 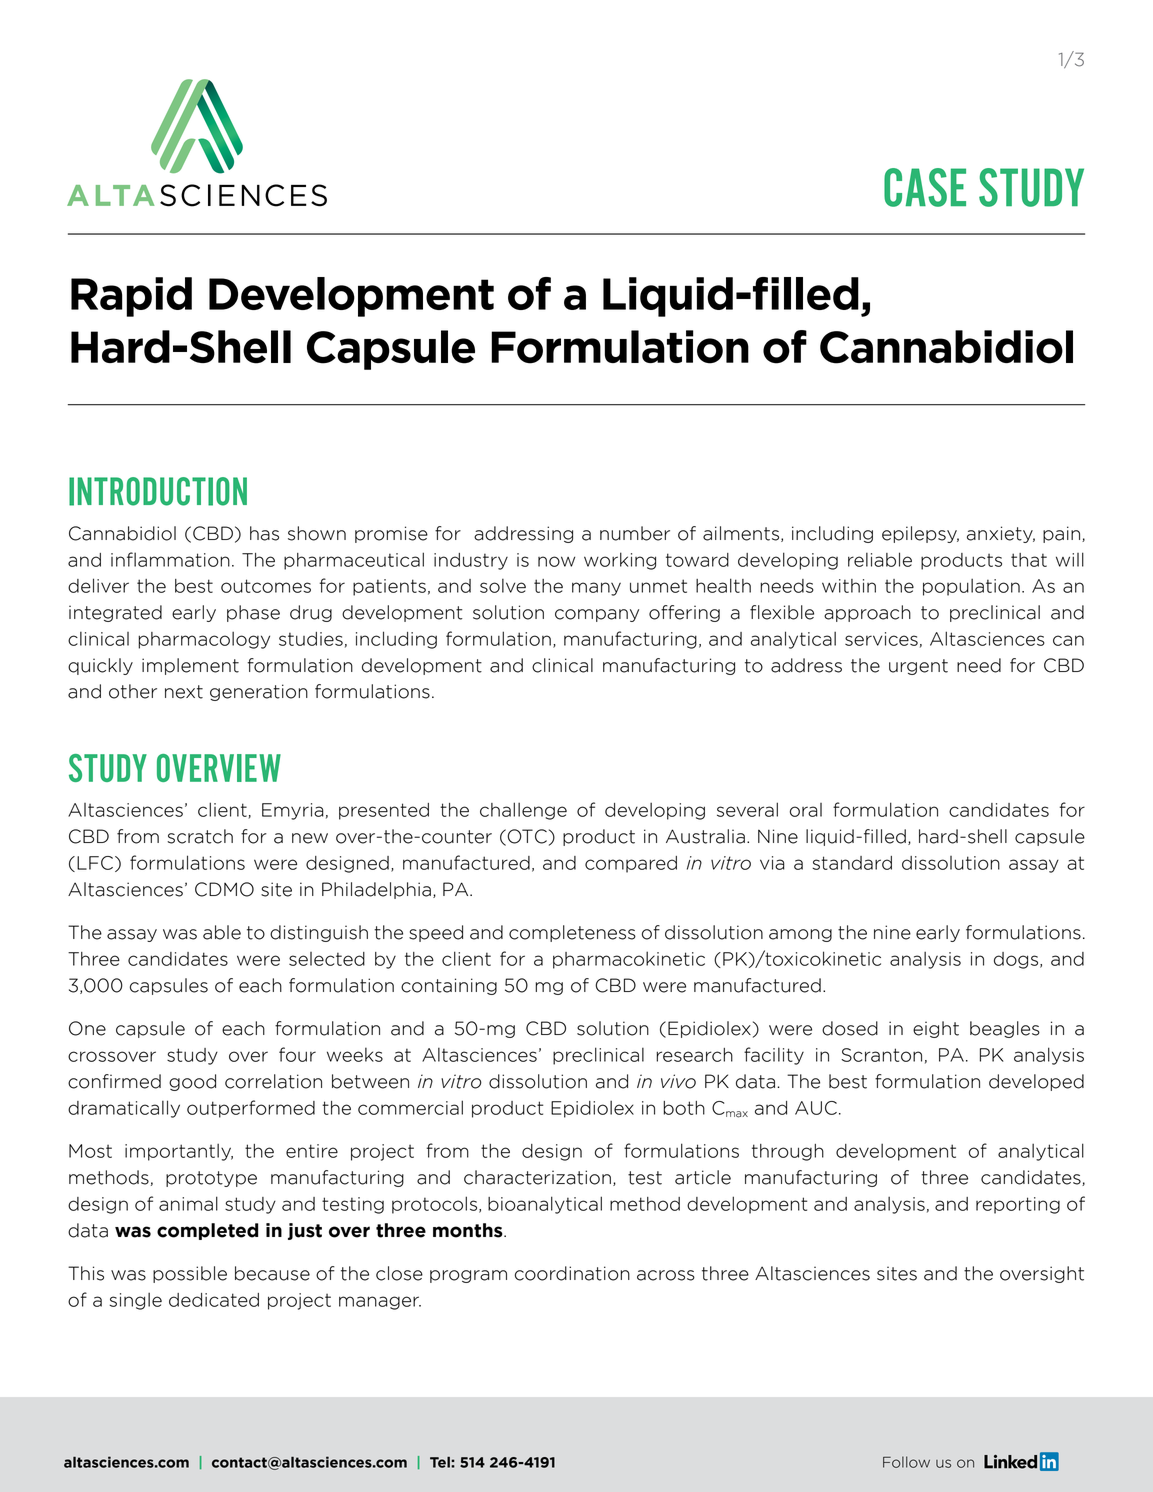 I want to click on coordination, so click(x=572, y=1273).
